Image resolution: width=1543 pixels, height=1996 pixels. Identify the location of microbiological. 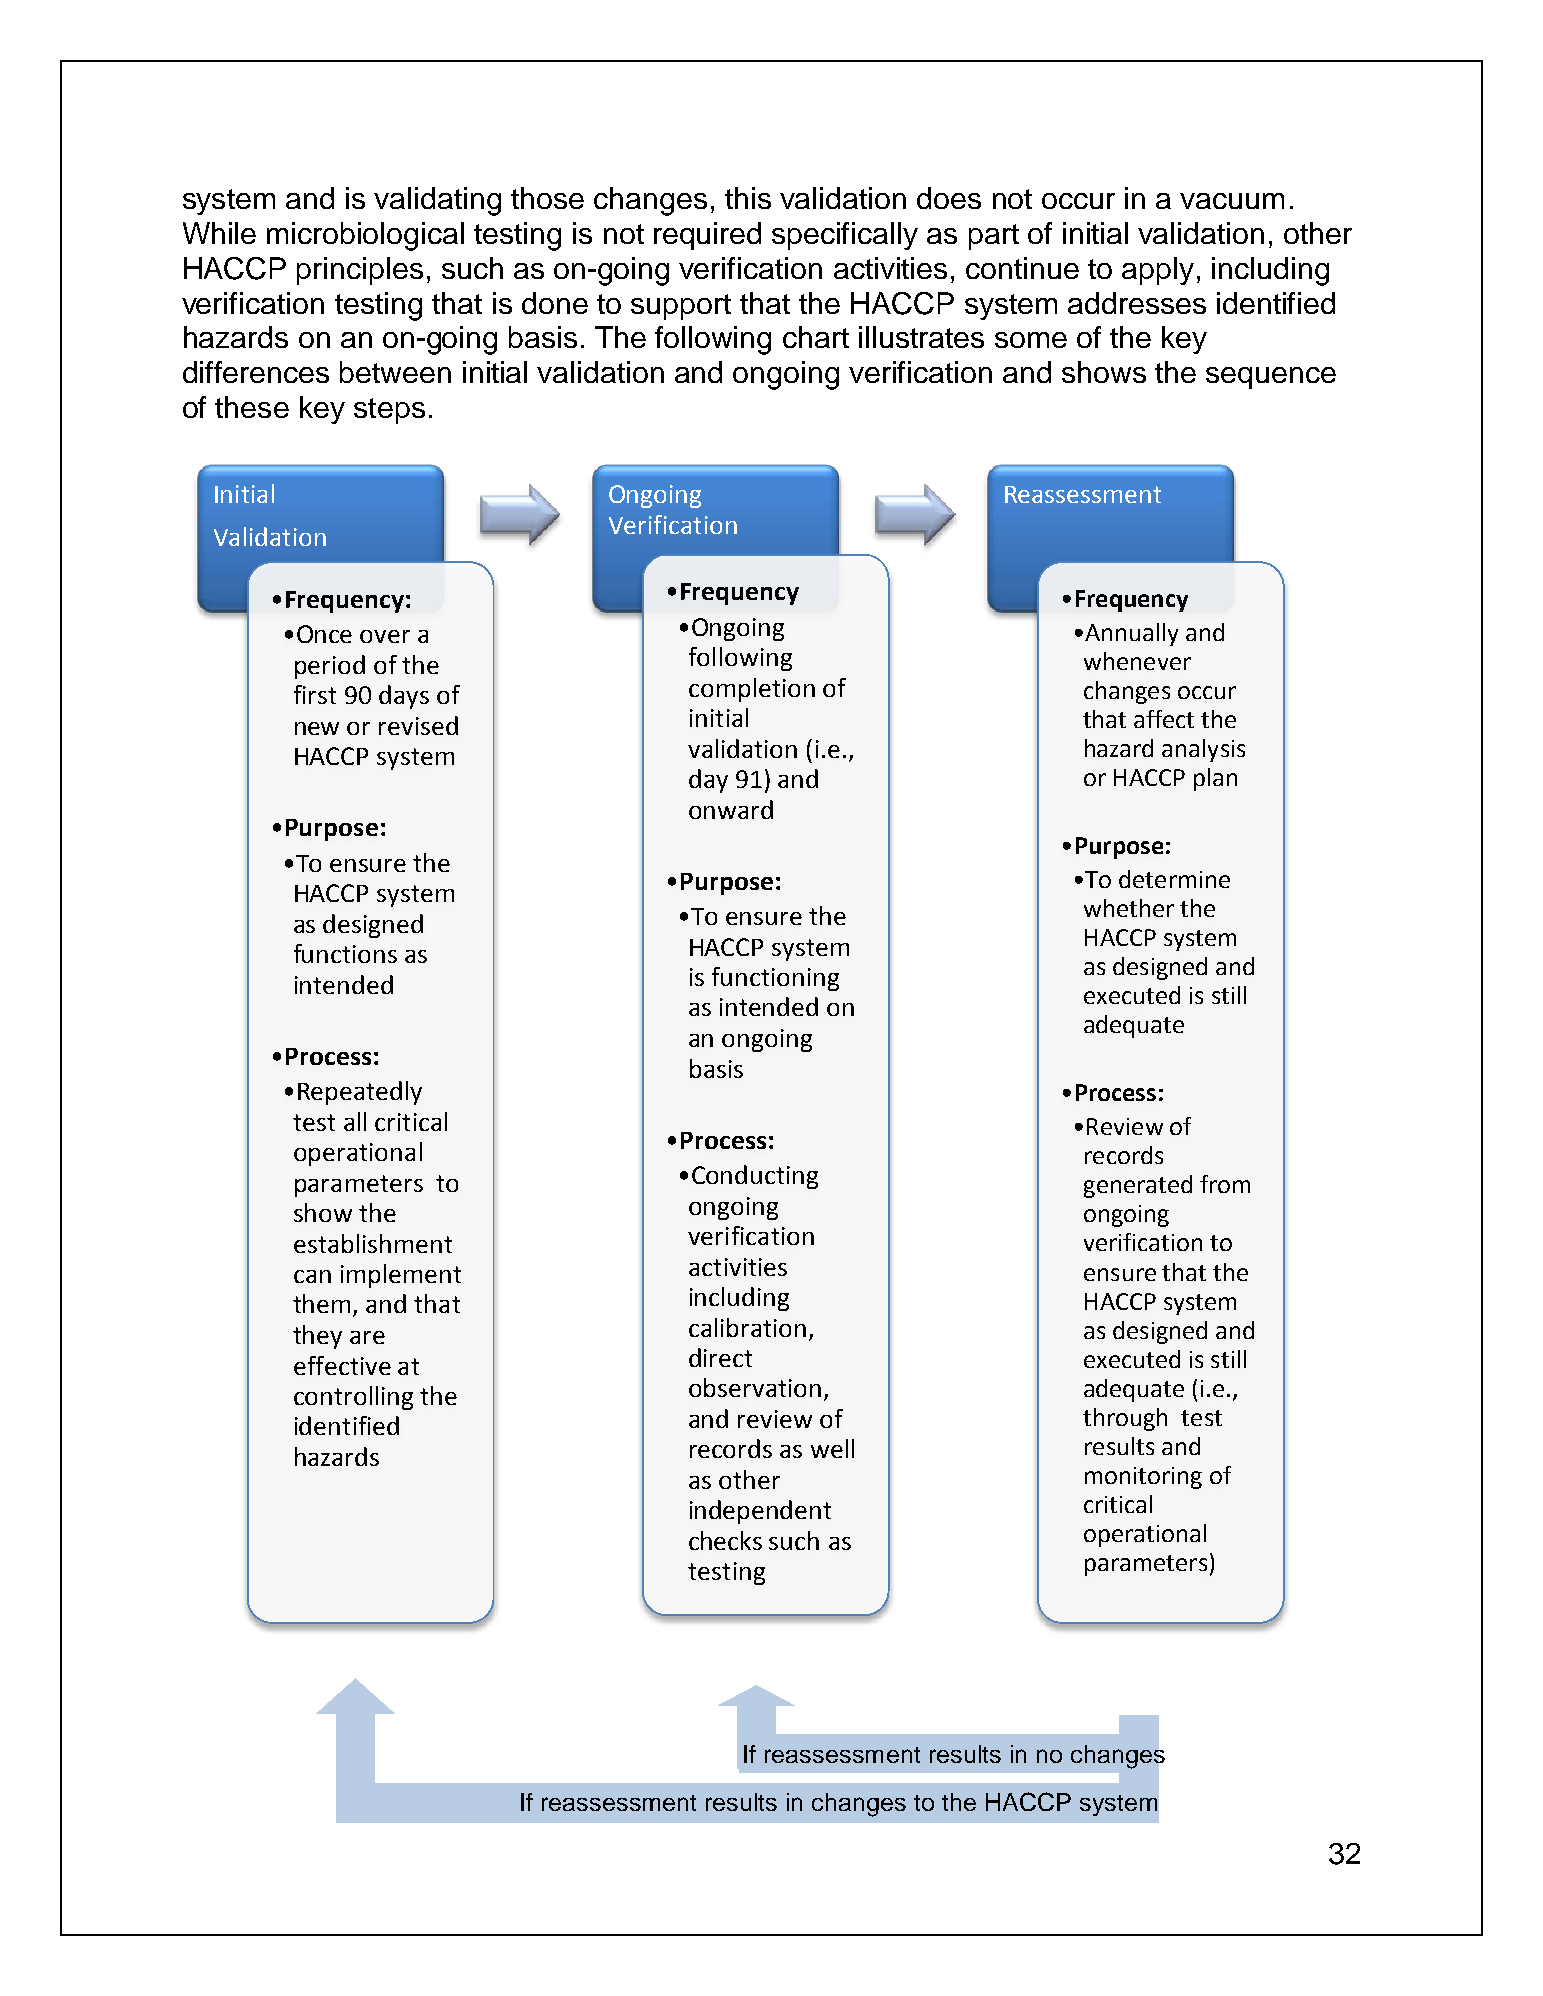
(365, 236).
